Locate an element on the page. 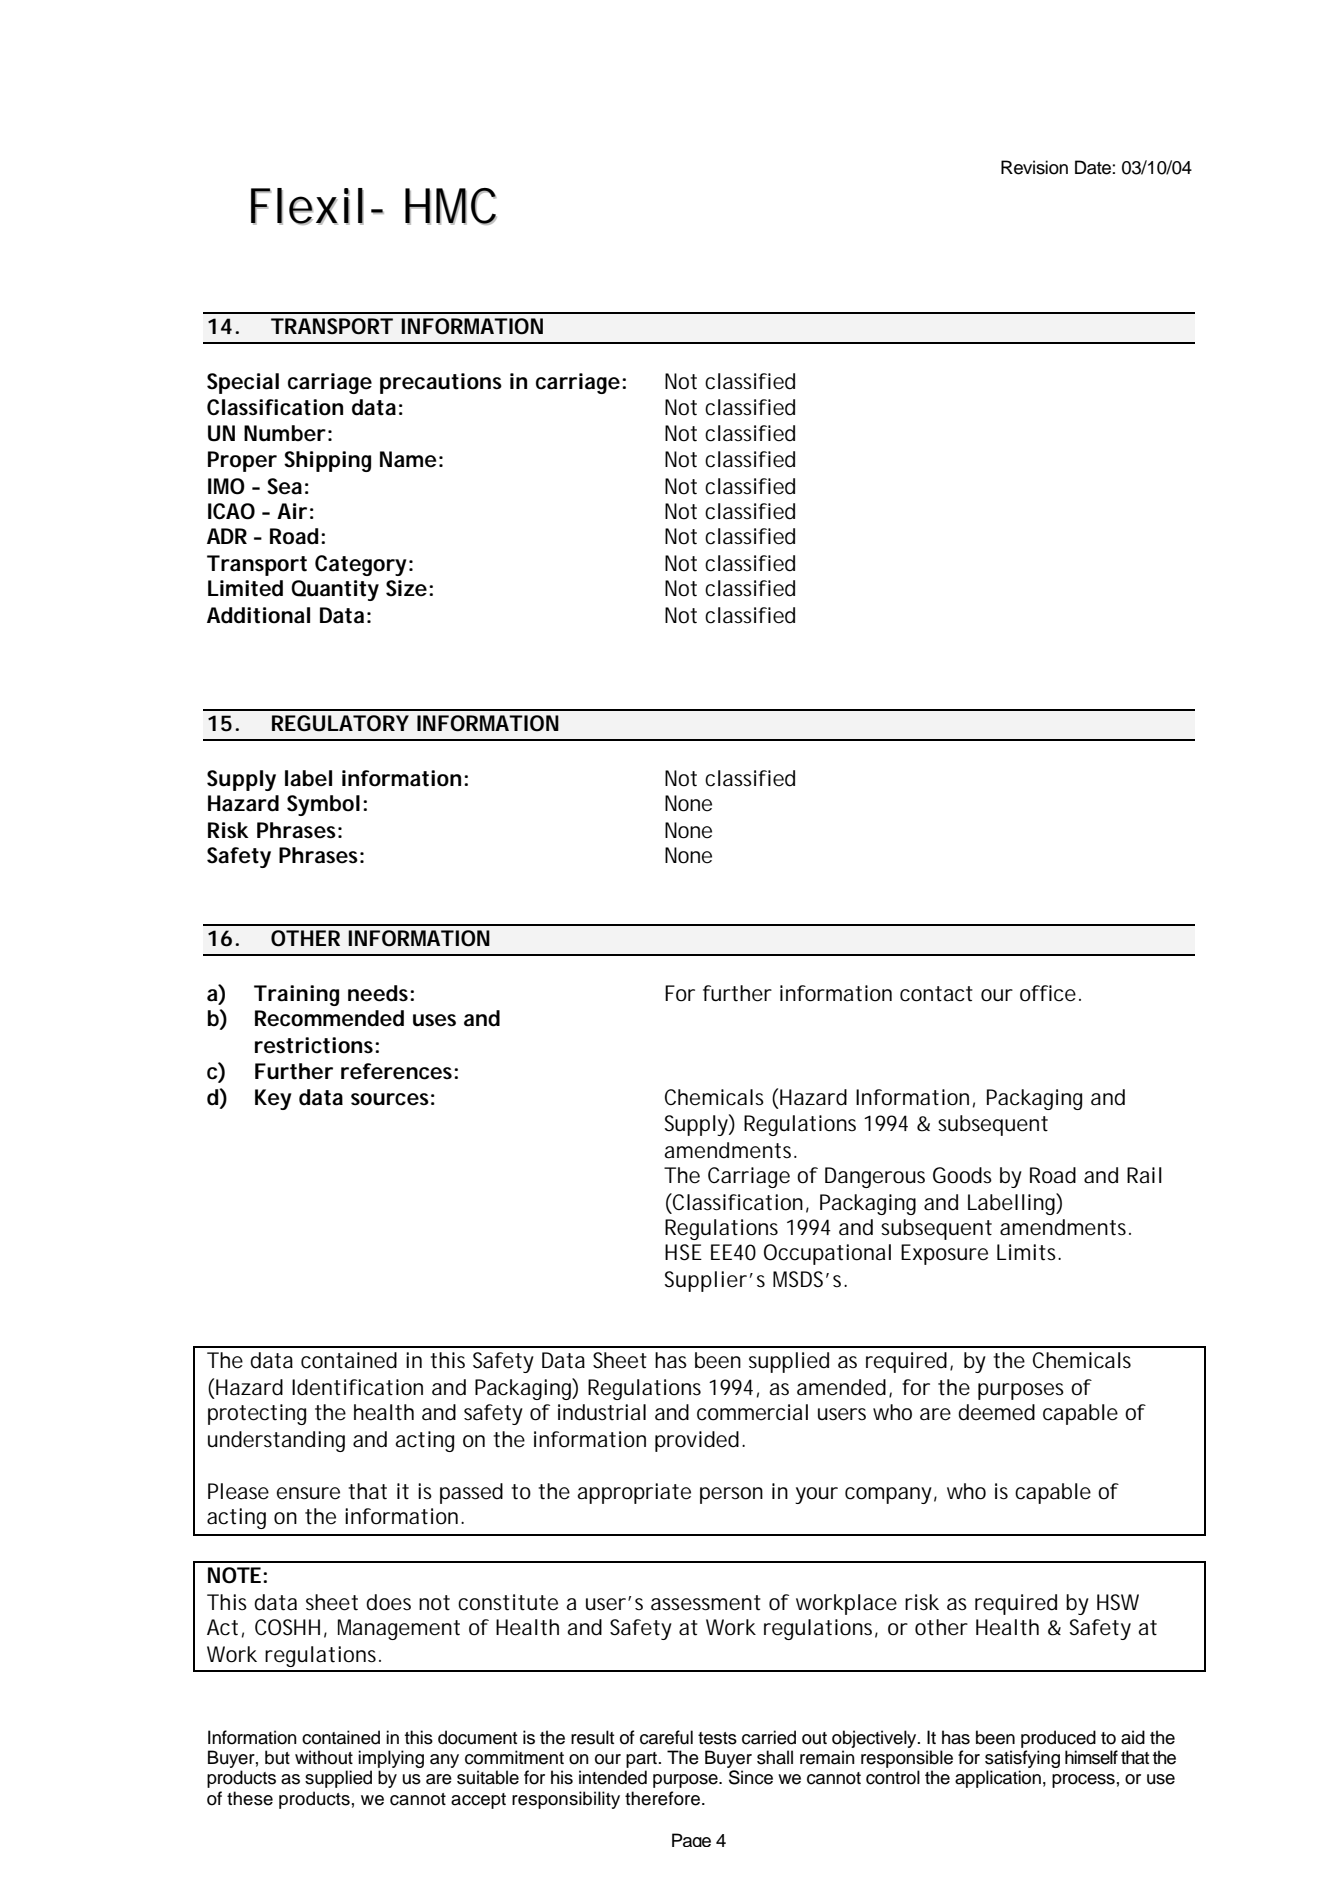 Image resolution: width=1336 pixels, height=1887 pixels. contact is located at coordinates (936, 994).
